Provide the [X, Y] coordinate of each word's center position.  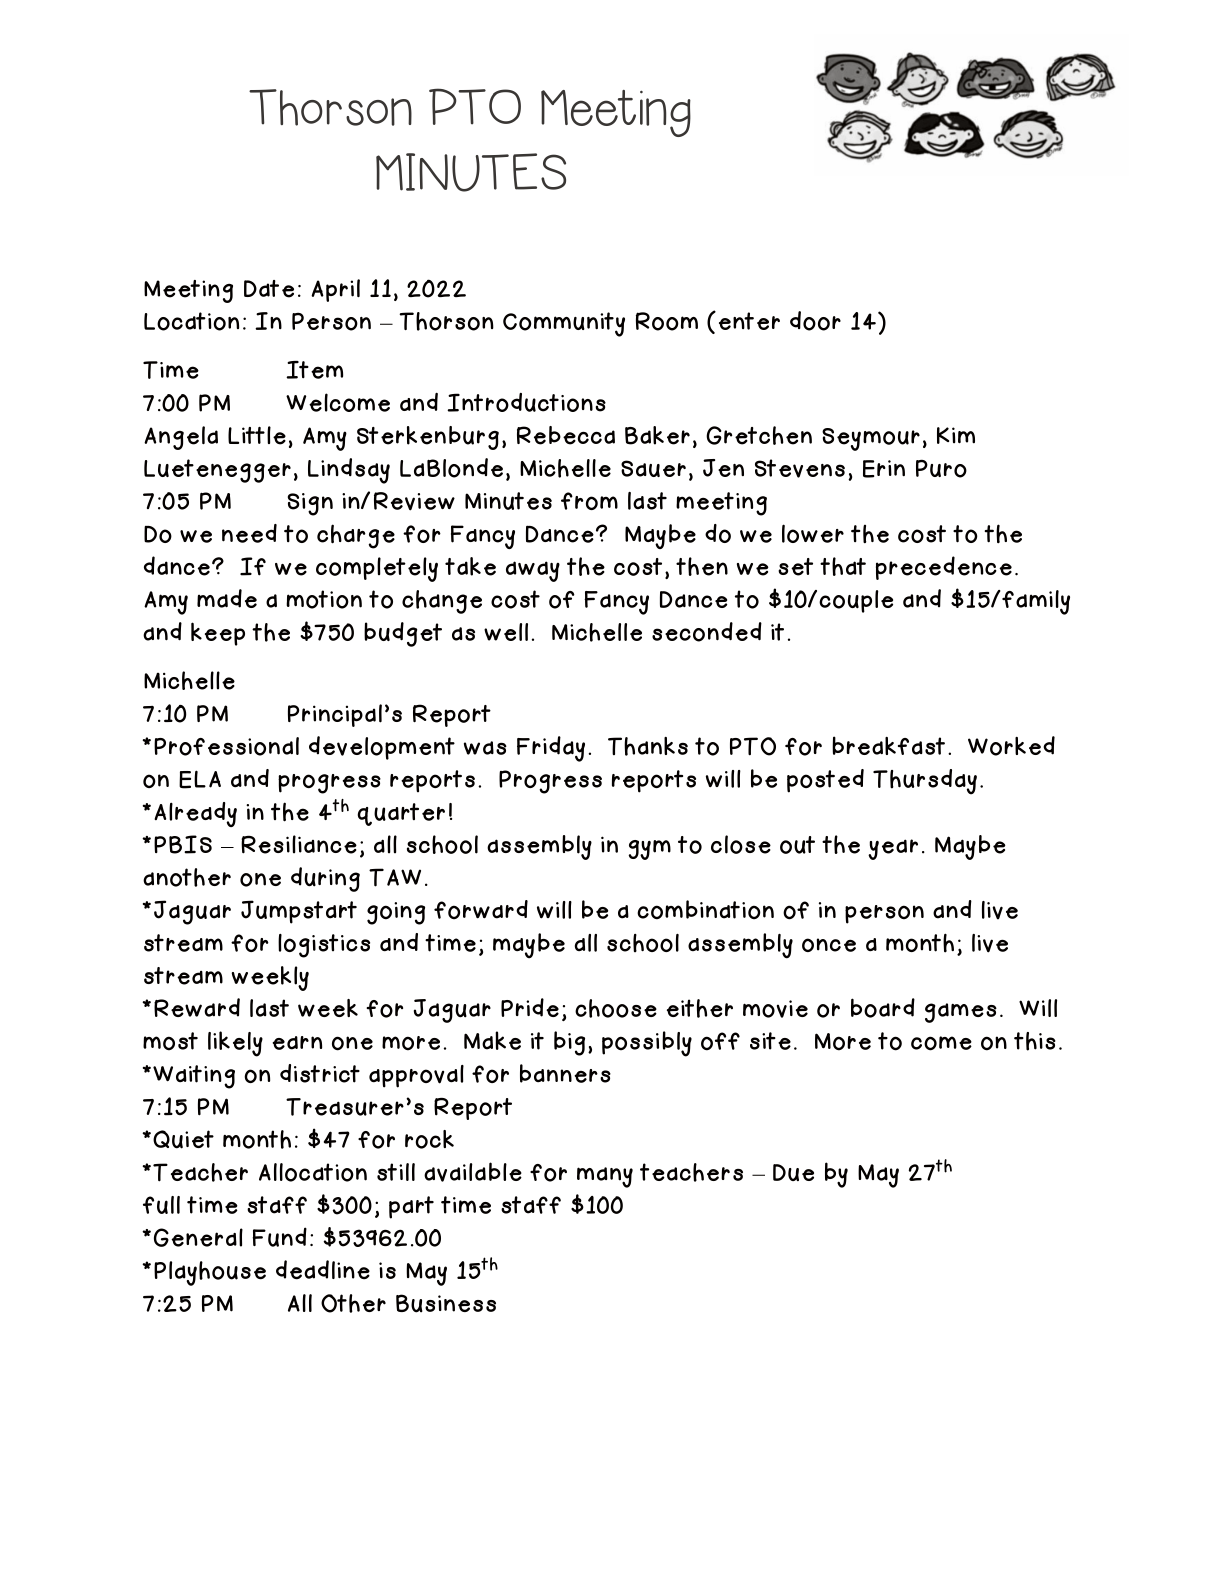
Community [564, 324]
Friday [551, 749]
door [815, 321]
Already [195, 814]
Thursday [925, 782]
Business [446, 1303]
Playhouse [210, 1273]
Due [793, 1172]
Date [269, 289]
